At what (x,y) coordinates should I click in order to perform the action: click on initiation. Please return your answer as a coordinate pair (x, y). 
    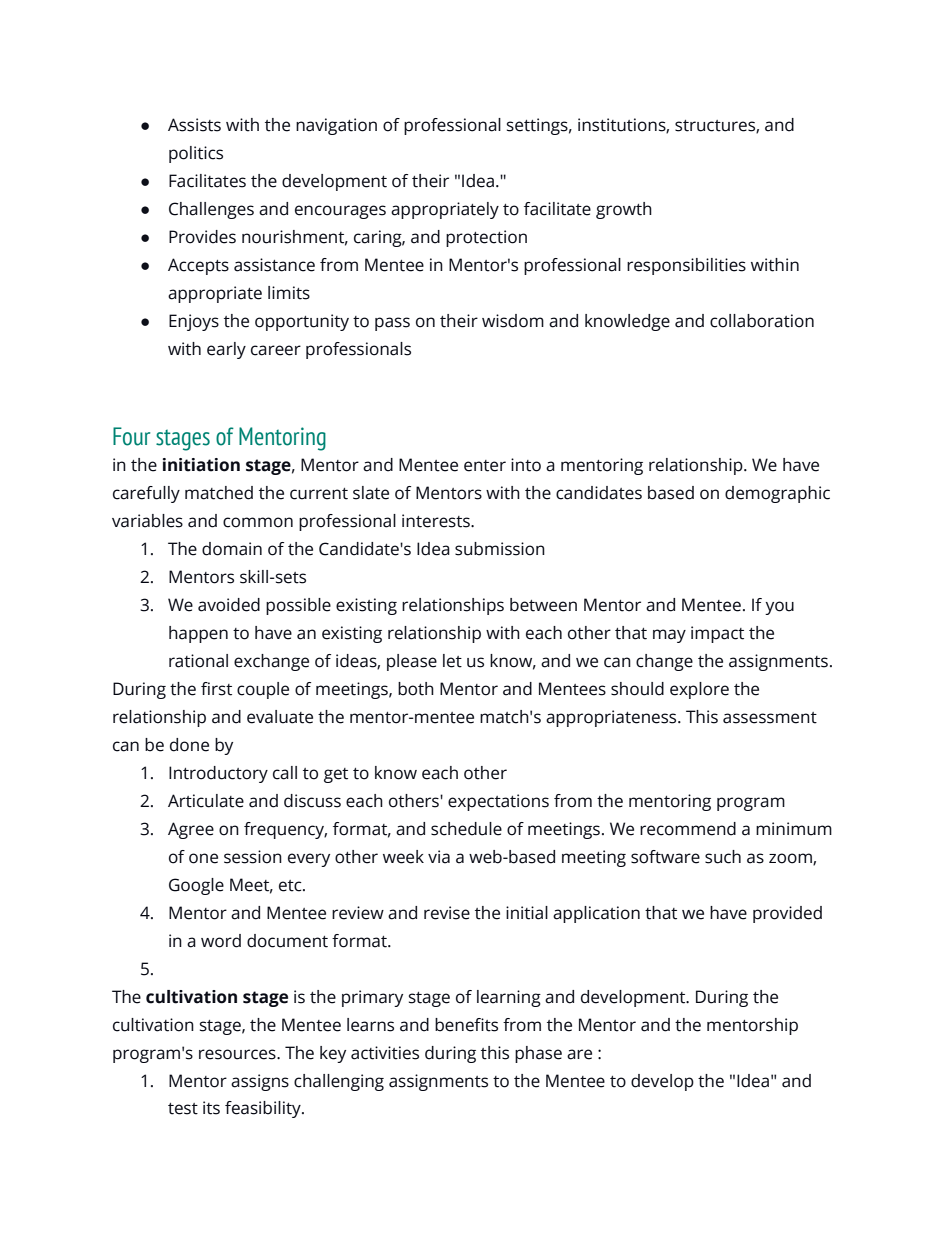
    Looking at the image, I should click on (201, 465).
